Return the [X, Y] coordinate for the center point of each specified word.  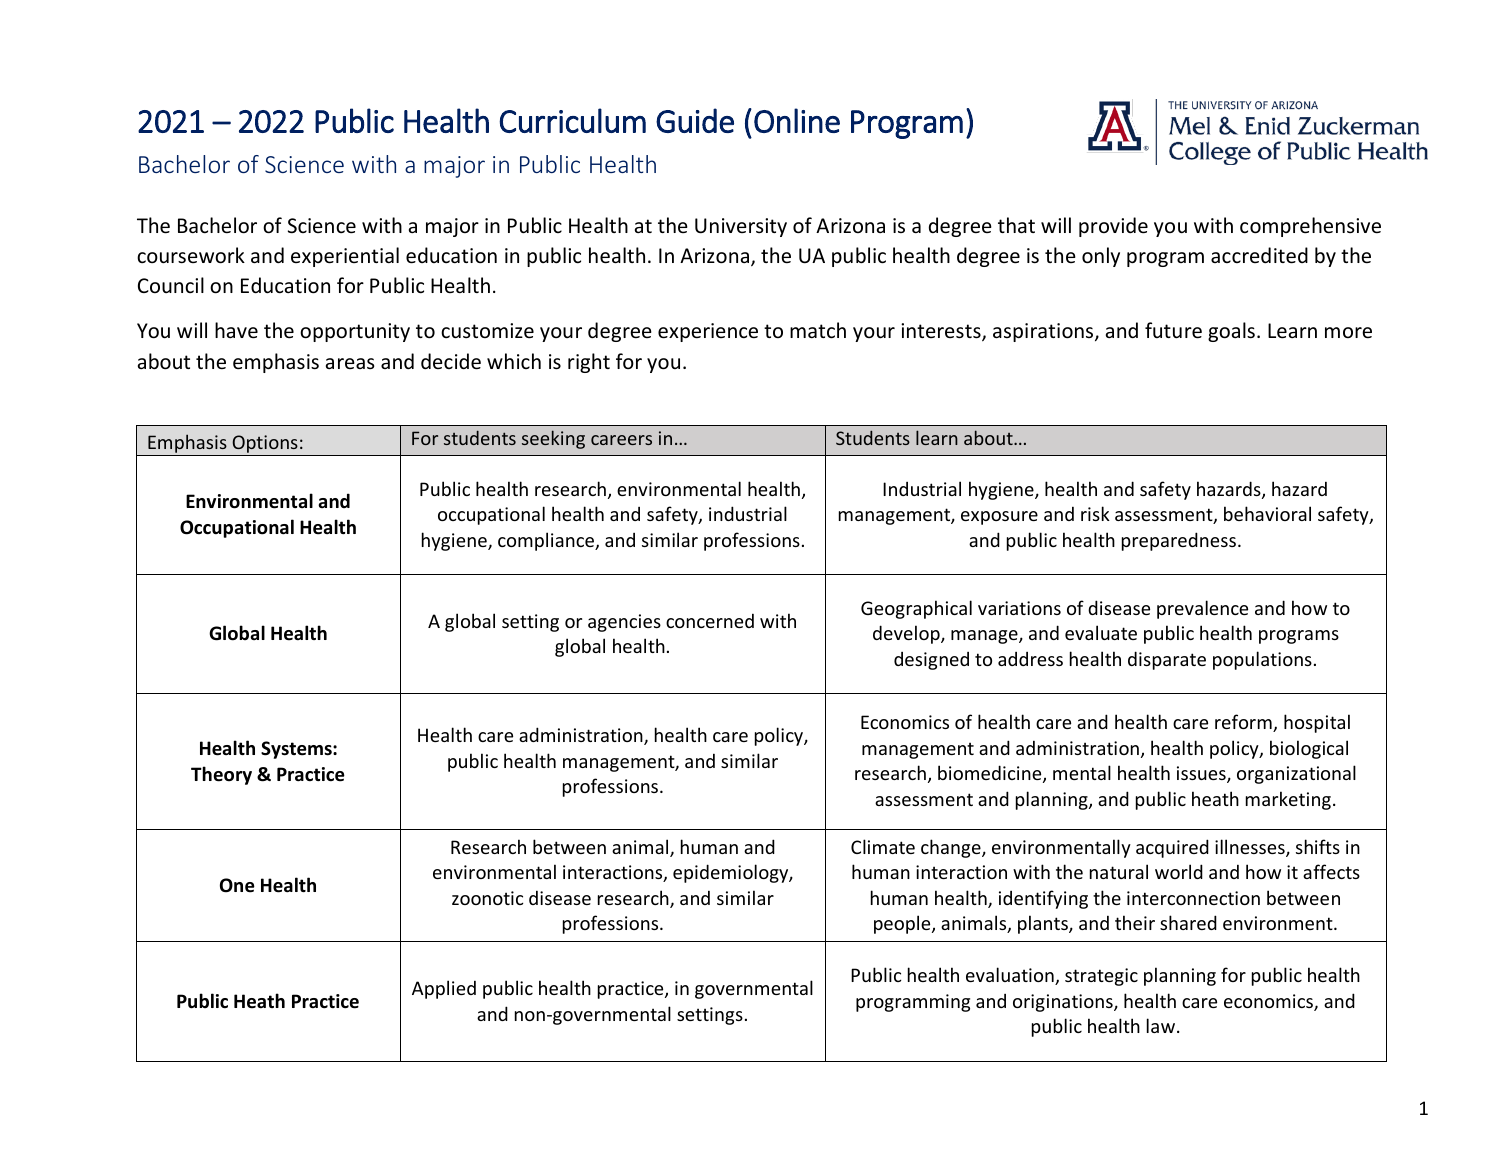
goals [1231, 332]
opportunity [355, 332]
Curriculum [572, 120]
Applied [444, 989]
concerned [710, 620]
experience [708, 332]
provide [1113, 227]
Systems [297, 750]
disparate [1167, 660]
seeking [553, 439]
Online [797, 120]
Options [265, 444]
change [952, 848]
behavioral [1267, 513]
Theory [221, 775]
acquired [1172, 848]
